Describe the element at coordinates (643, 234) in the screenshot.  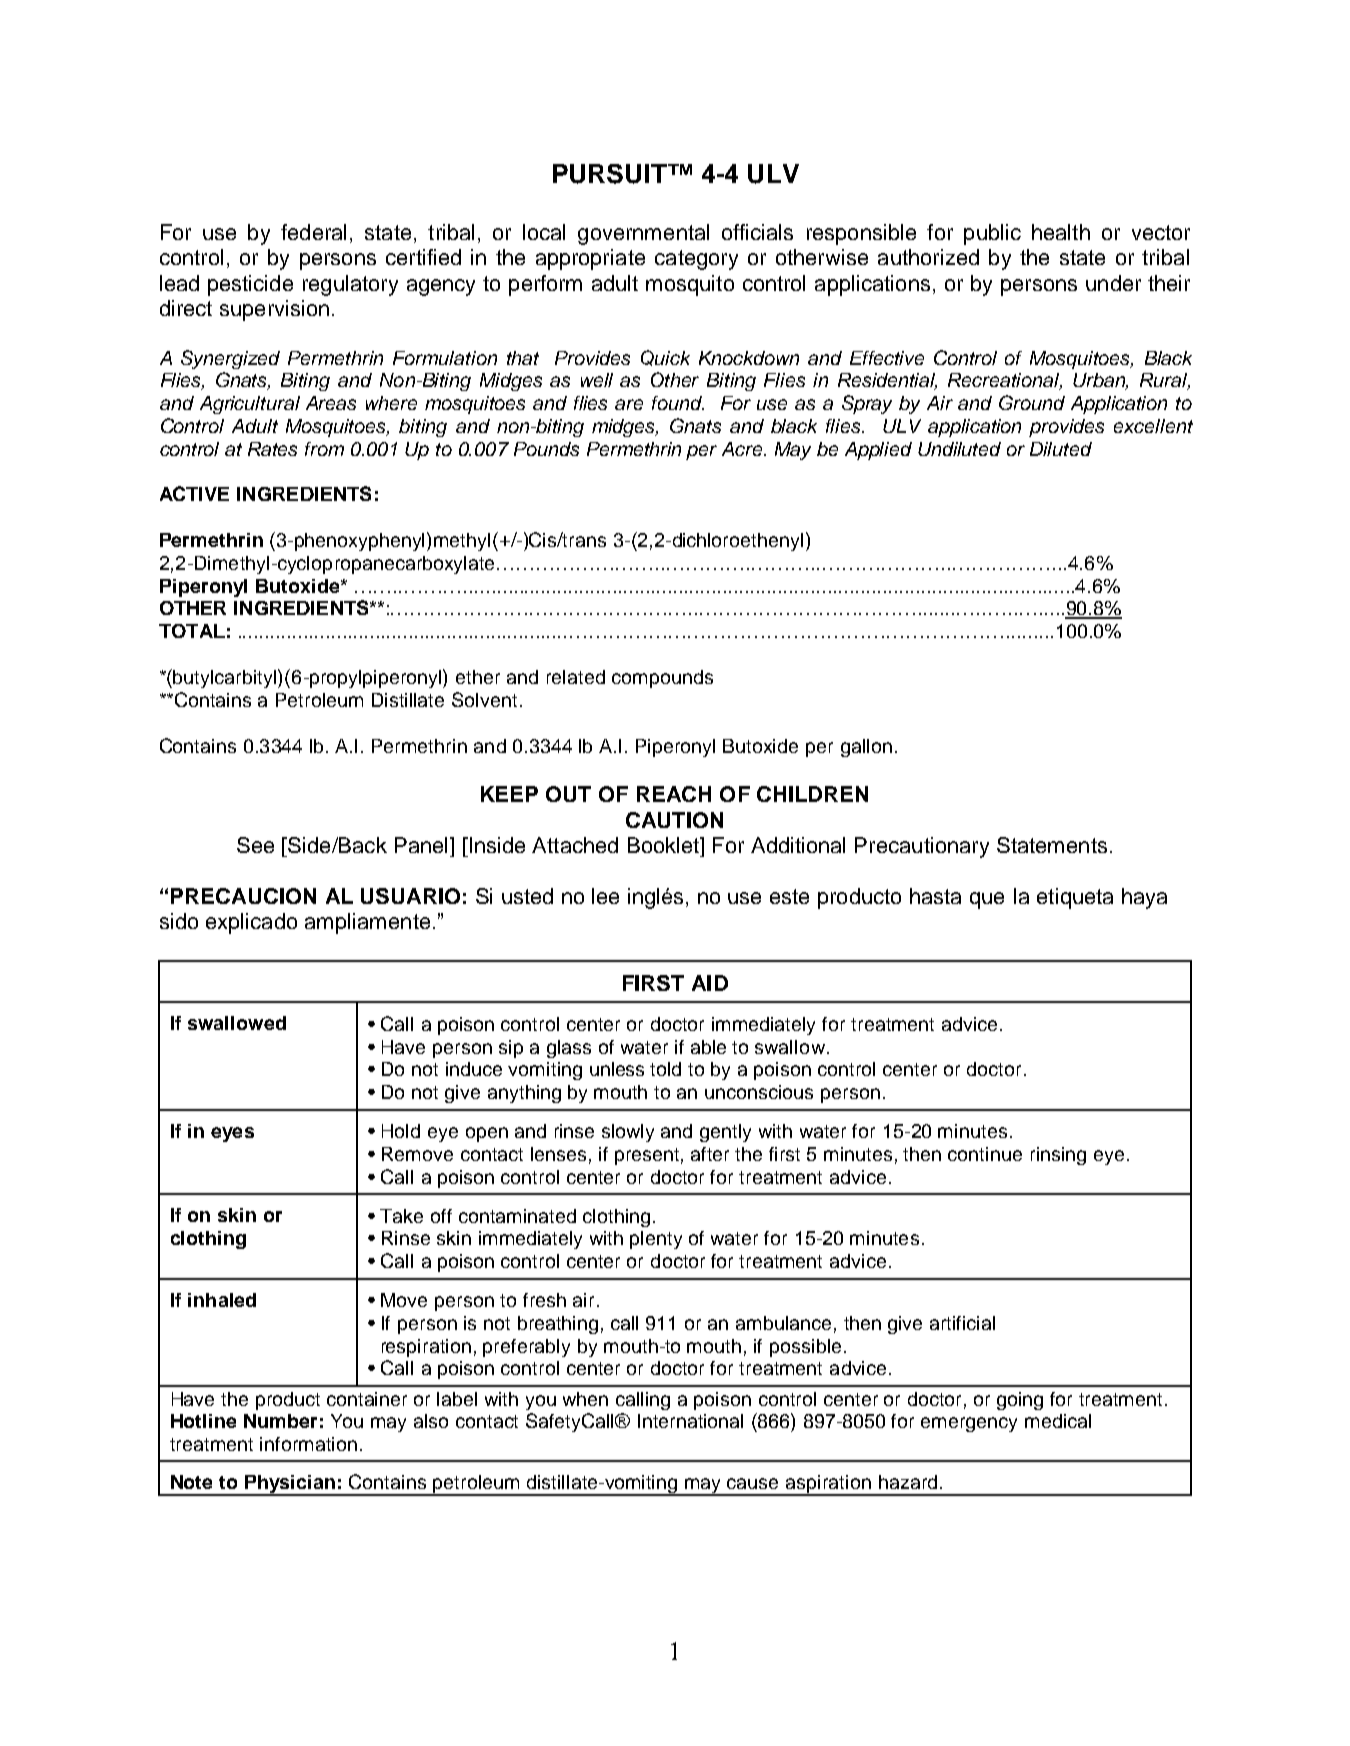
I see `governmental` at that location.
